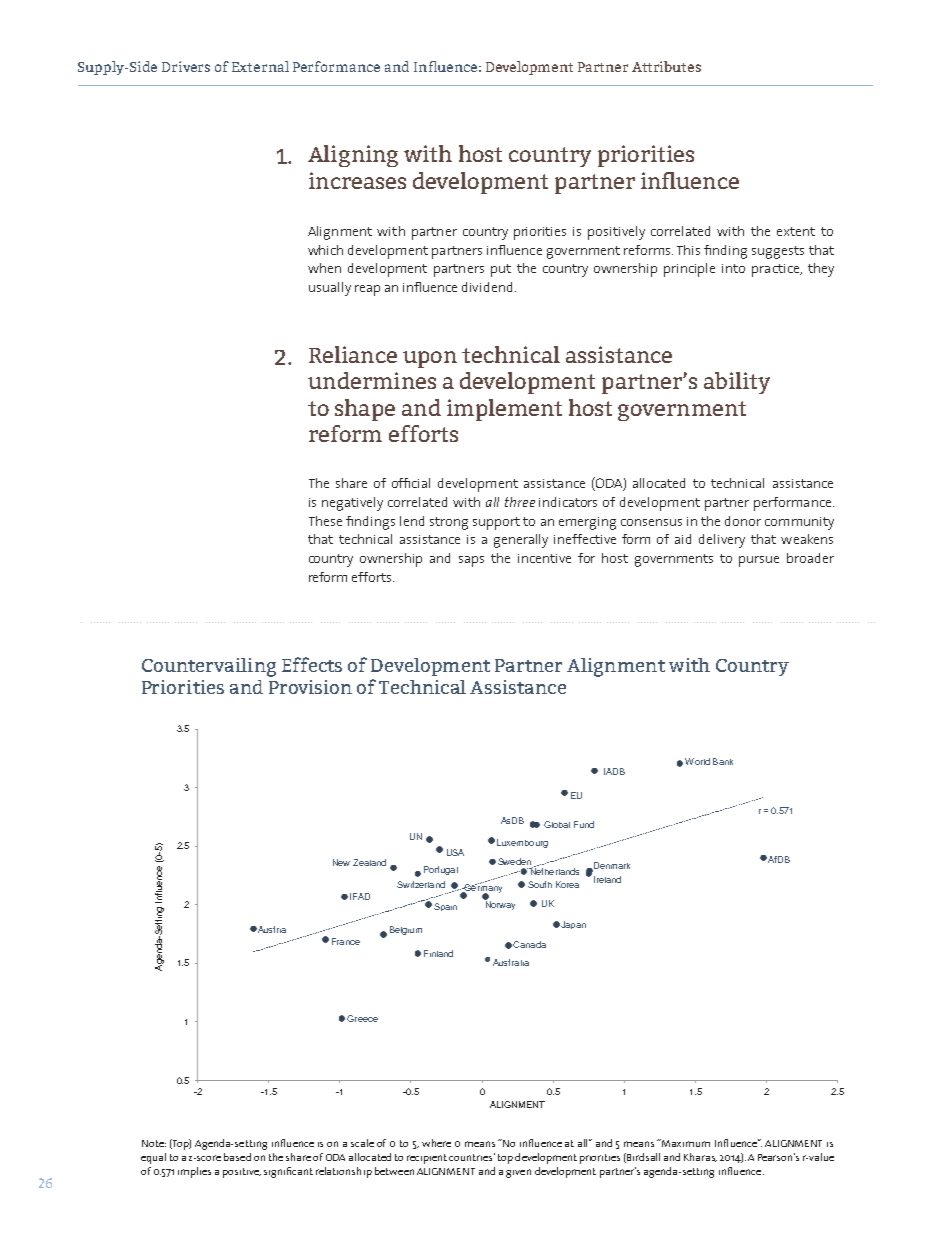 The height and width of the document is (1233, 952). Describe the element at coordinates (511, 962) in the document. I see `Australia` at that location.
